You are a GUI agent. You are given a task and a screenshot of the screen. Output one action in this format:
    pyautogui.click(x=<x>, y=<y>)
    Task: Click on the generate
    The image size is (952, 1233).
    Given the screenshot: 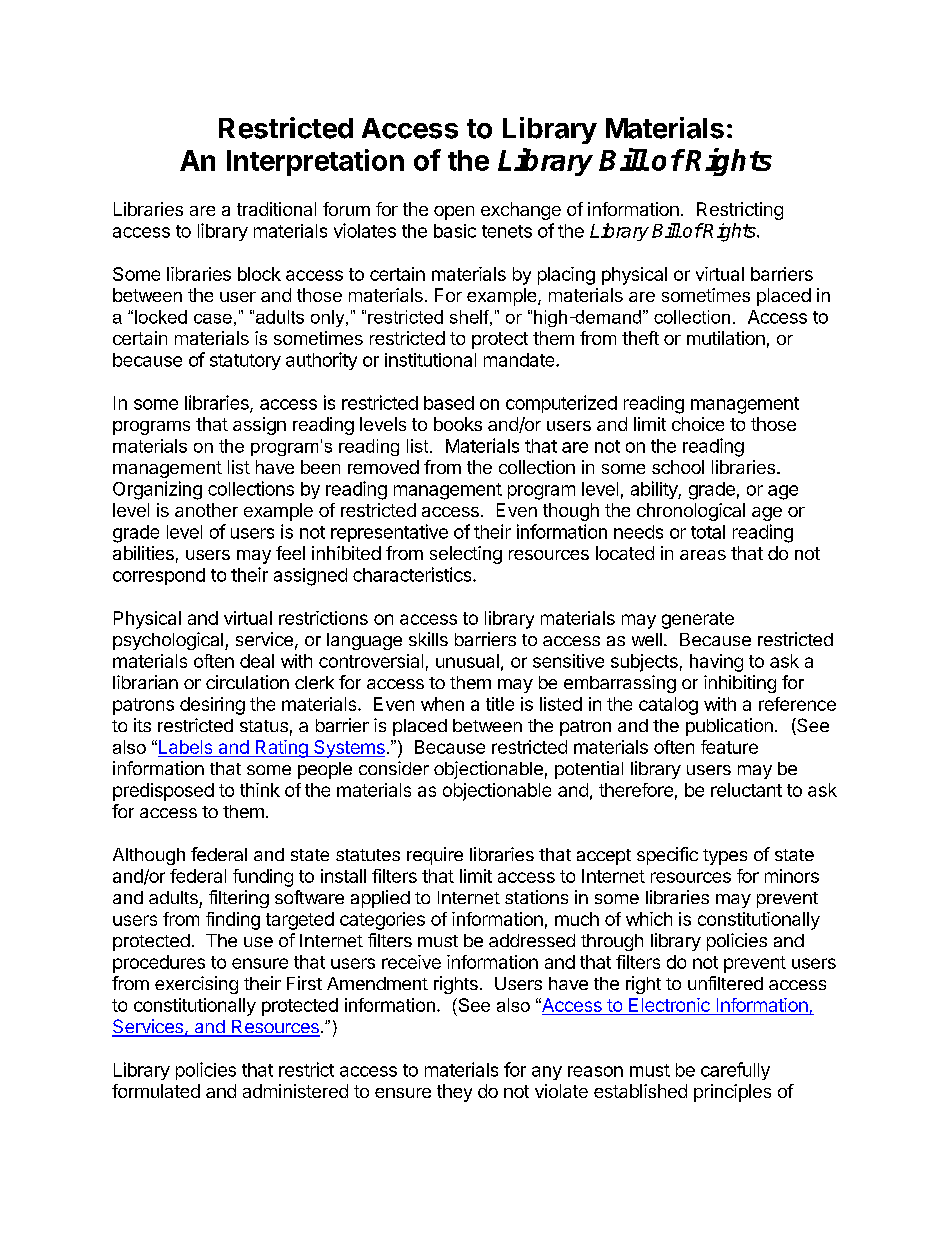 What is the action you would take?
    pyautogui.click(x=698, y=620)
